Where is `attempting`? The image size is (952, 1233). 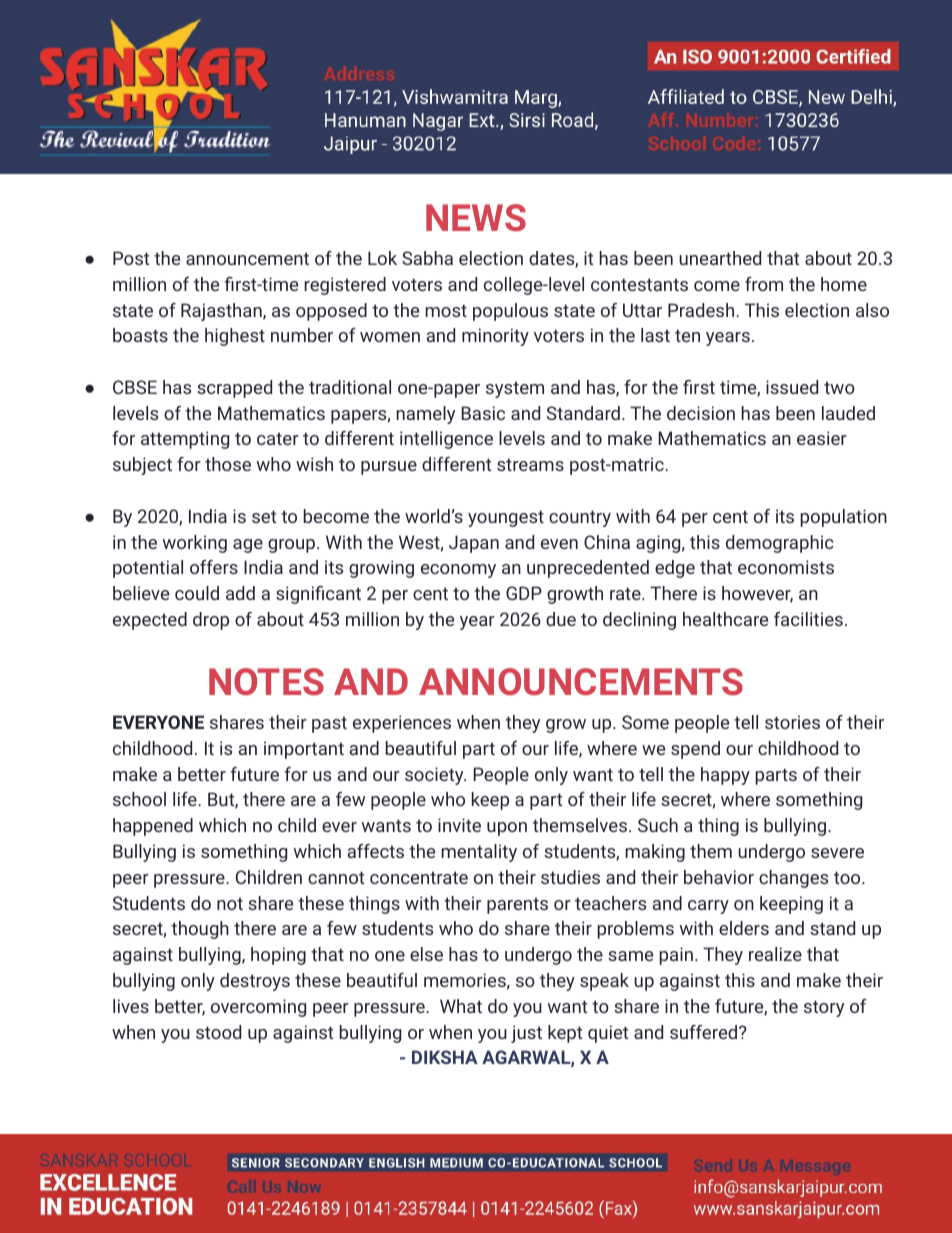 attempting is located at coordinates (185, 440).
